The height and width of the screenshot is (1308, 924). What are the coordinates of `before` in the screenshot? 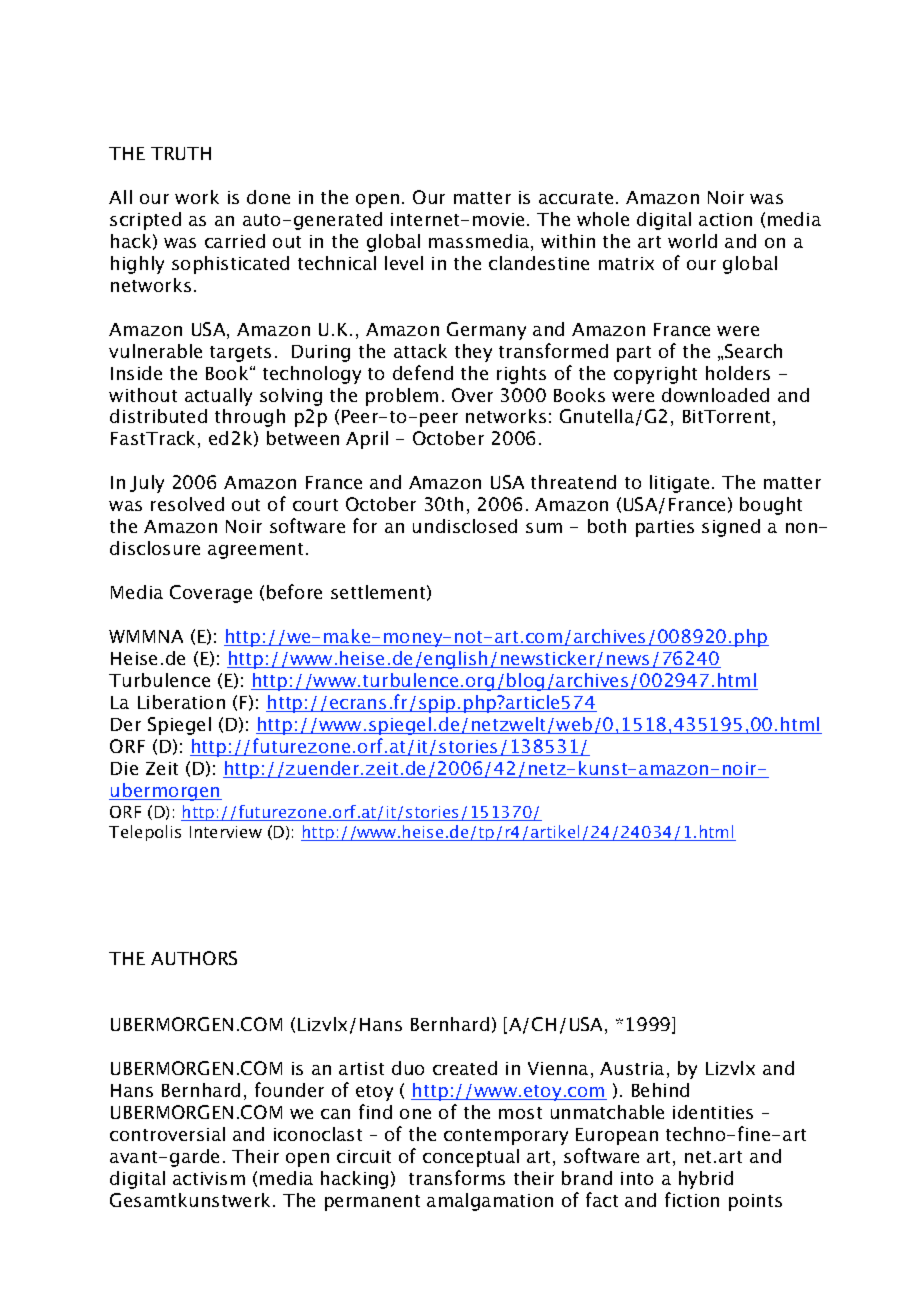 It's located at (294, 591).
